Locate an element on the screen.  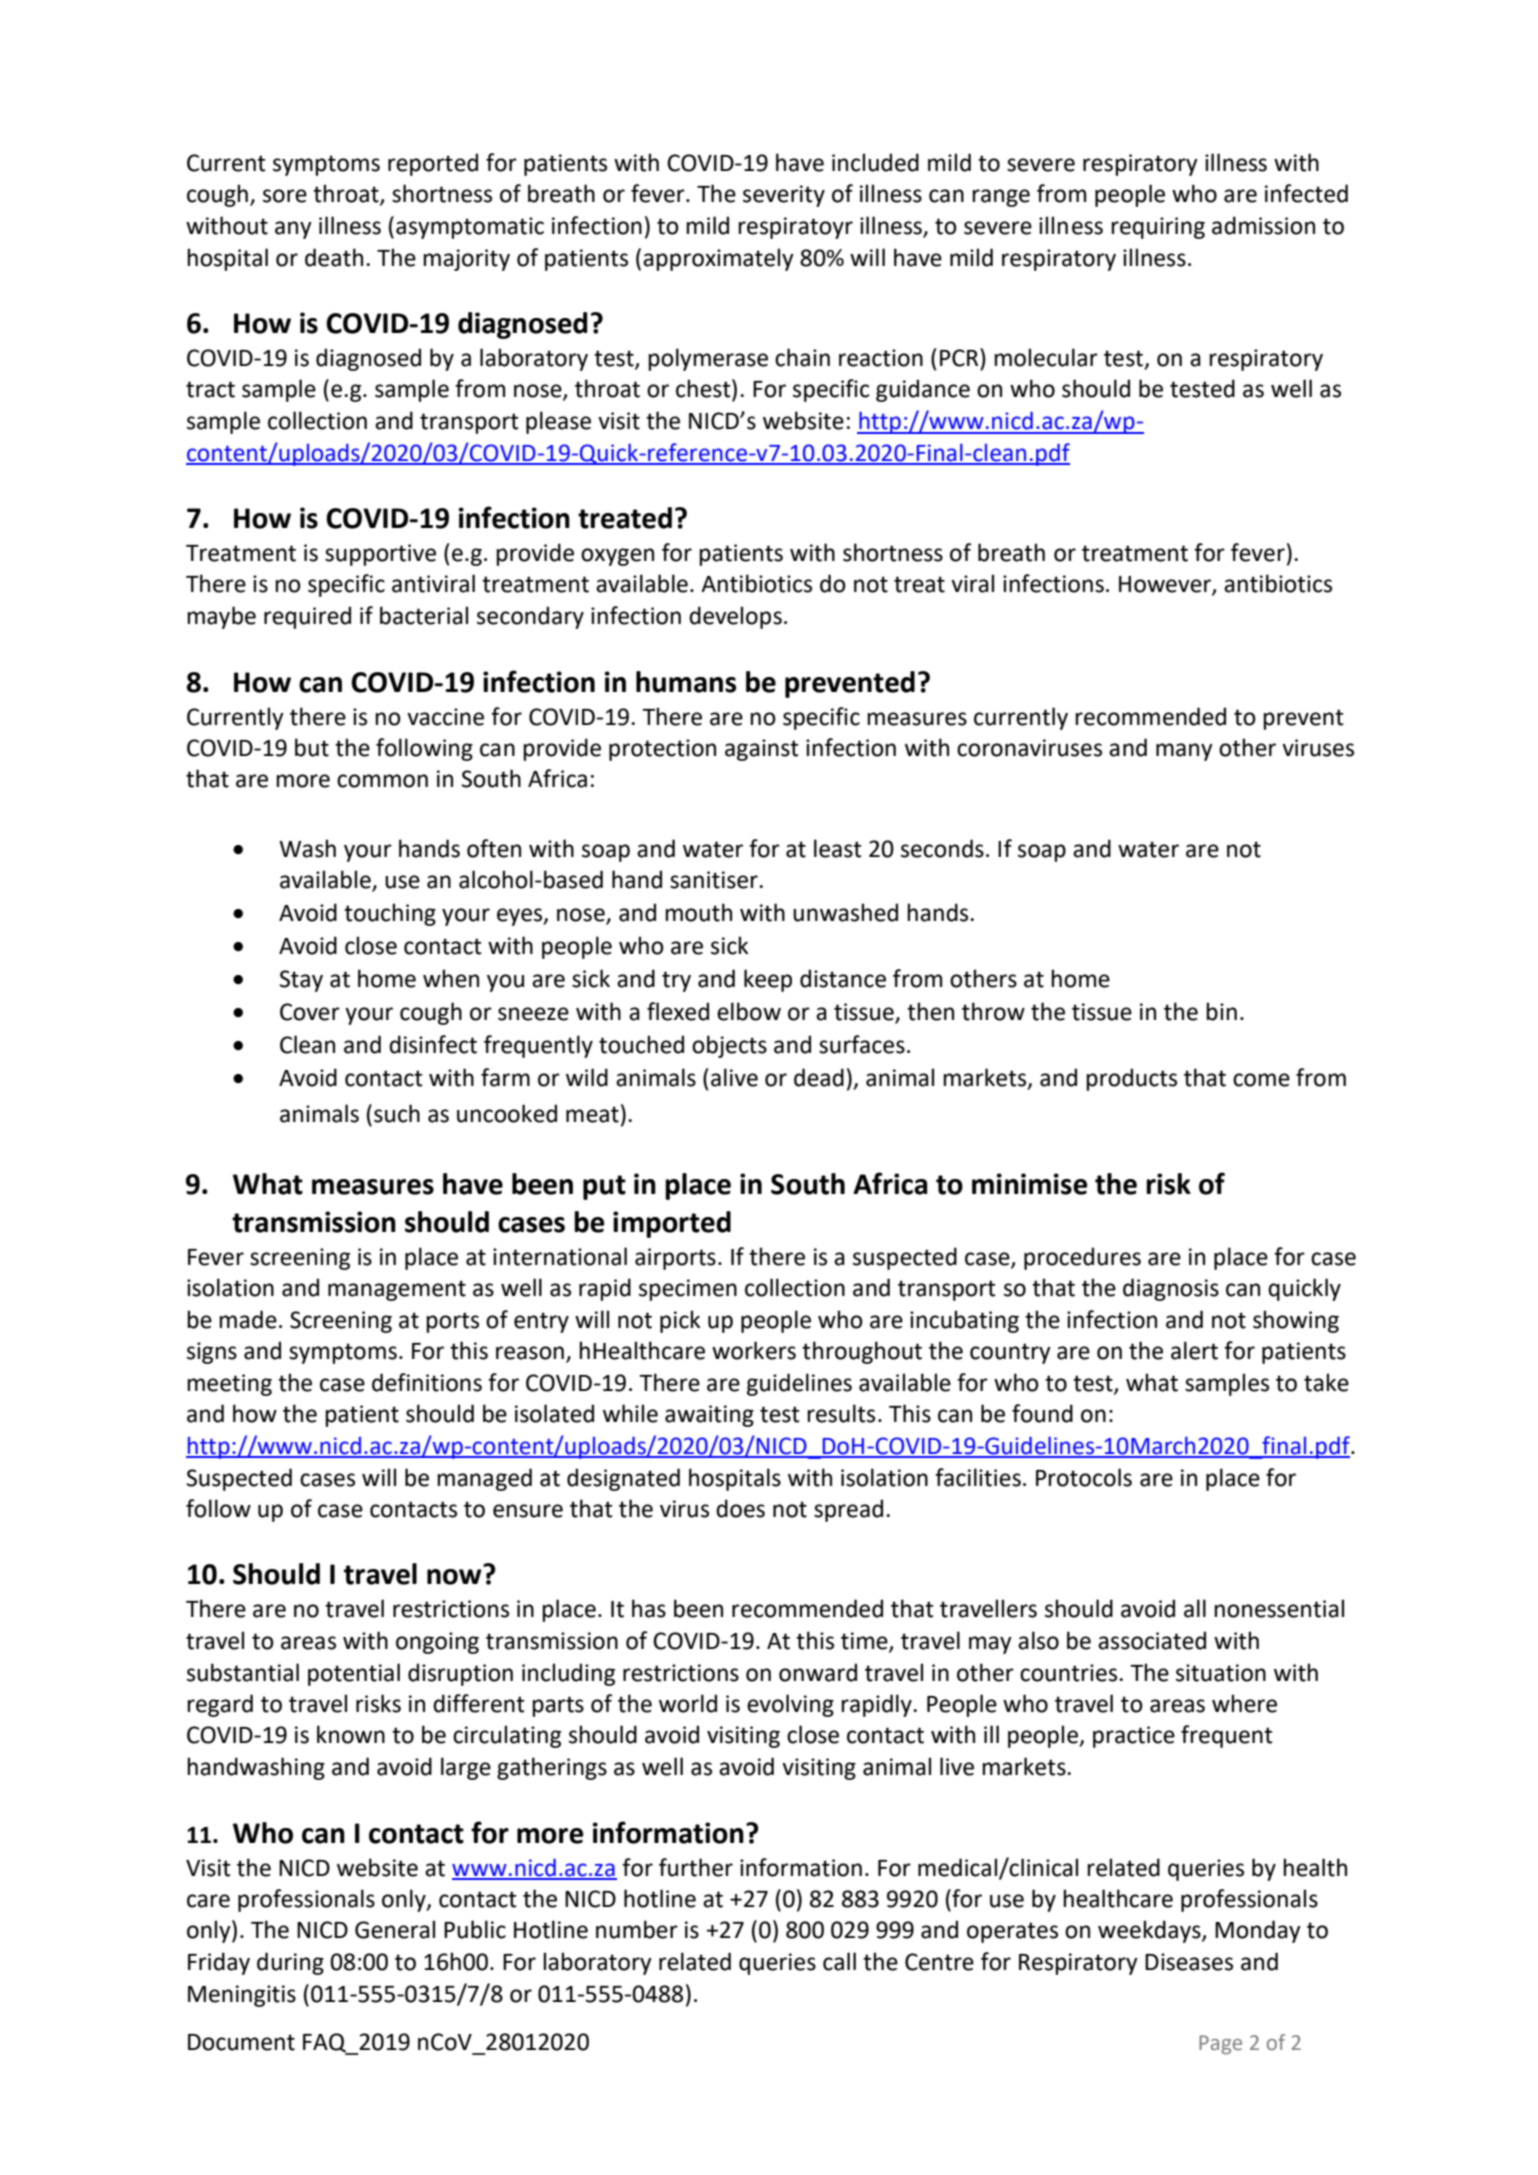
during is located at coordinates (290, 1963).
